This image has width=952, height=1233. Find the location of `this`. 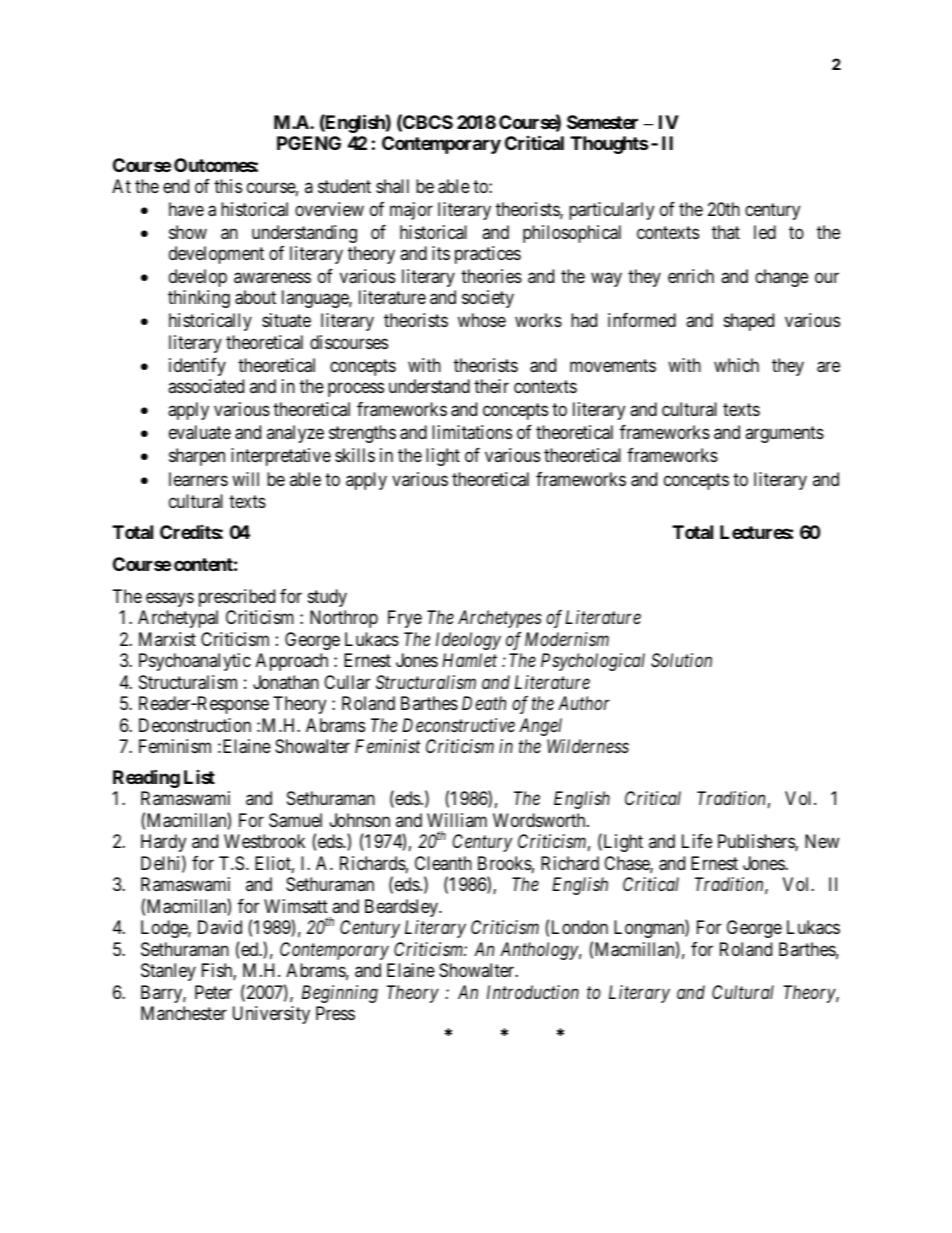

this is located at coordinates (228, 186).
